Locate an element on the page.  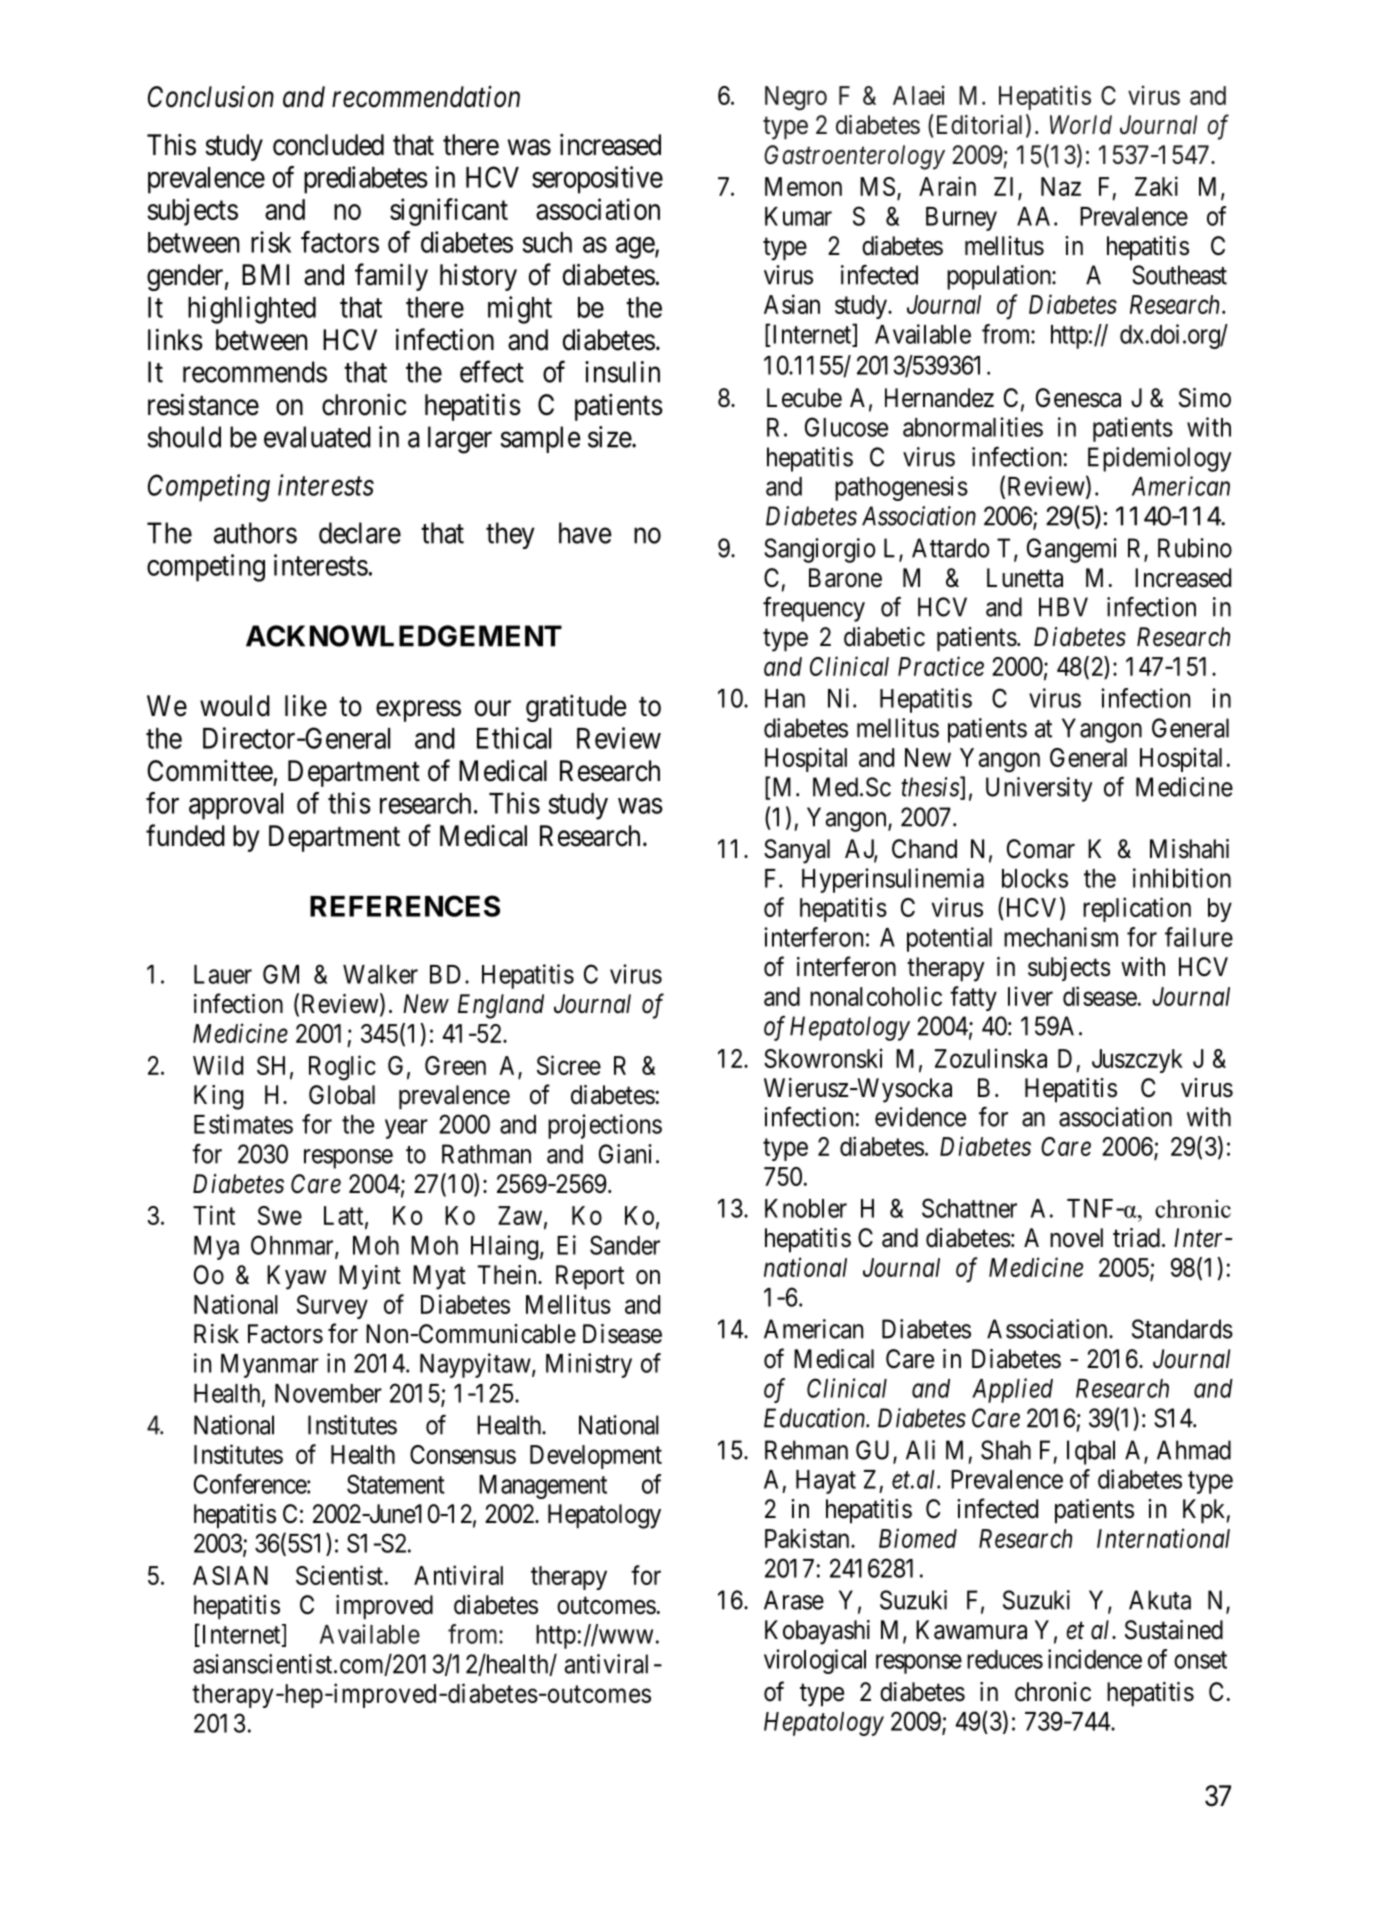
Kobayashi is located at coordinates (817, 1632).
